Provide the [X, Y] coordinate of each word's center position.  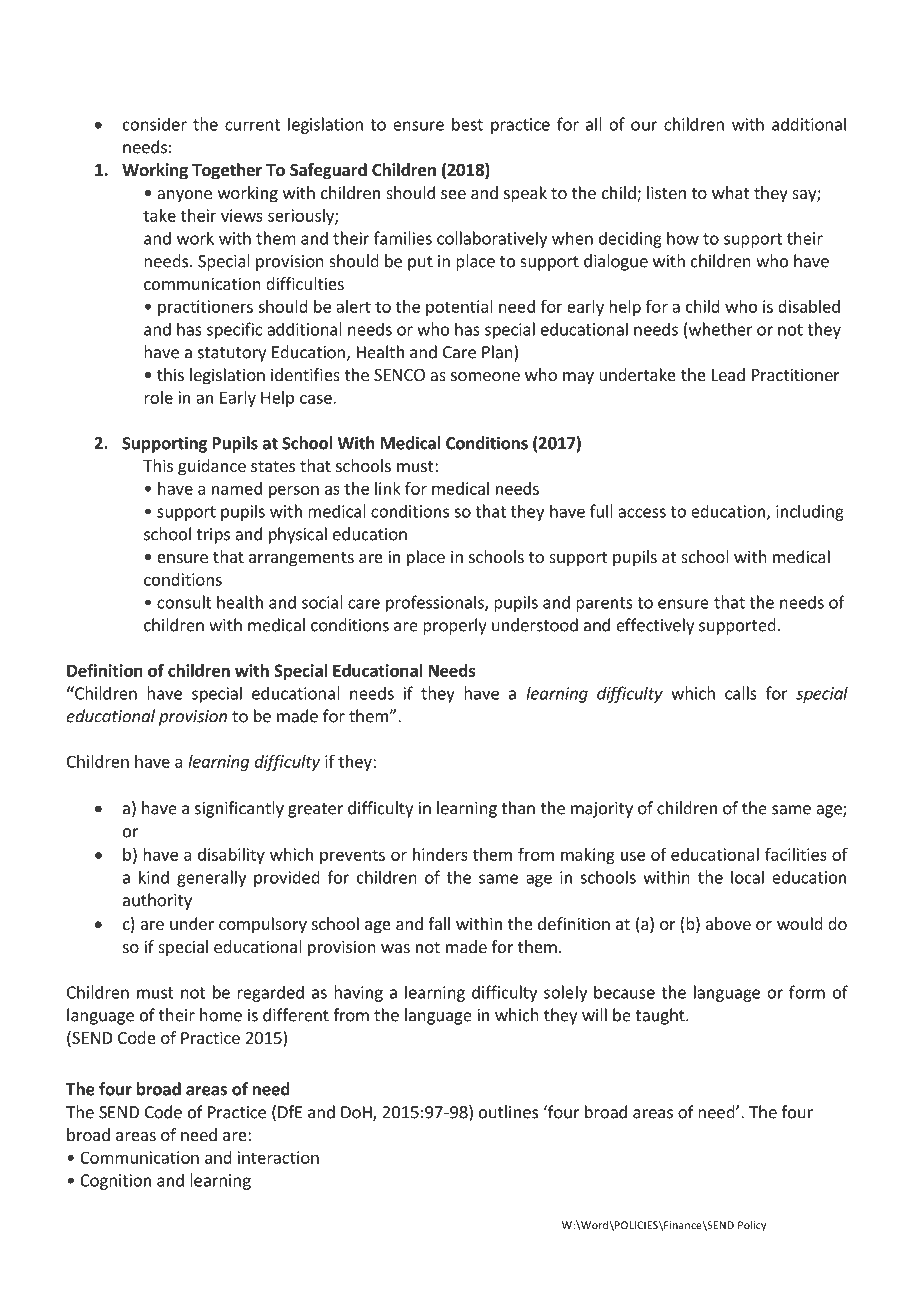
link [388, 488]
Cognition [115, 1182]
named [237, 488]
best [467, 124]
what [730, 192]
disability [231, 856]
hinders [440, 854]
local [747, 877]
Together [227, 171]
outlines [508, 1112]
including [810, 512]
